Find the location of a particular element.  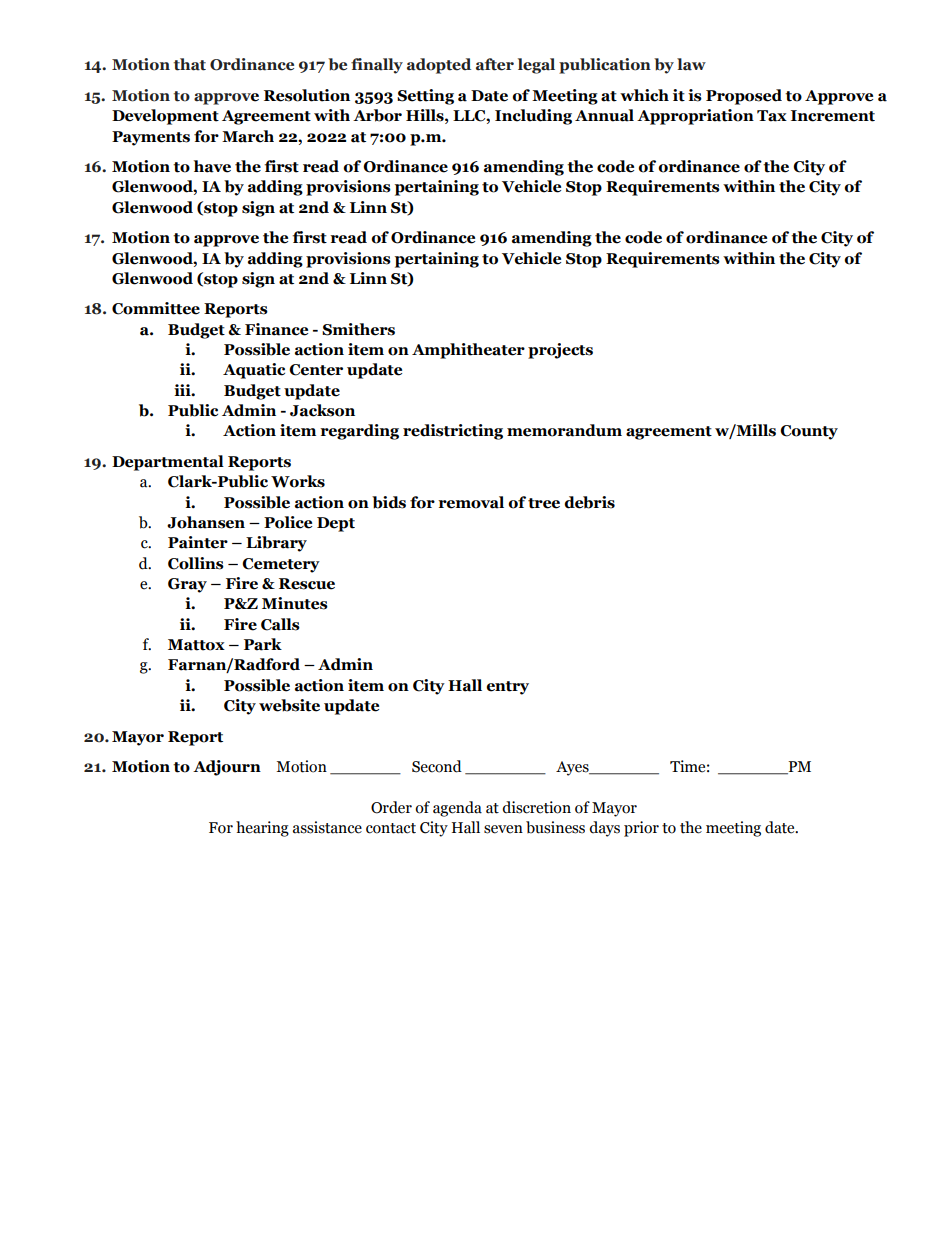

redistricting is located at coordinates (453, 432).
